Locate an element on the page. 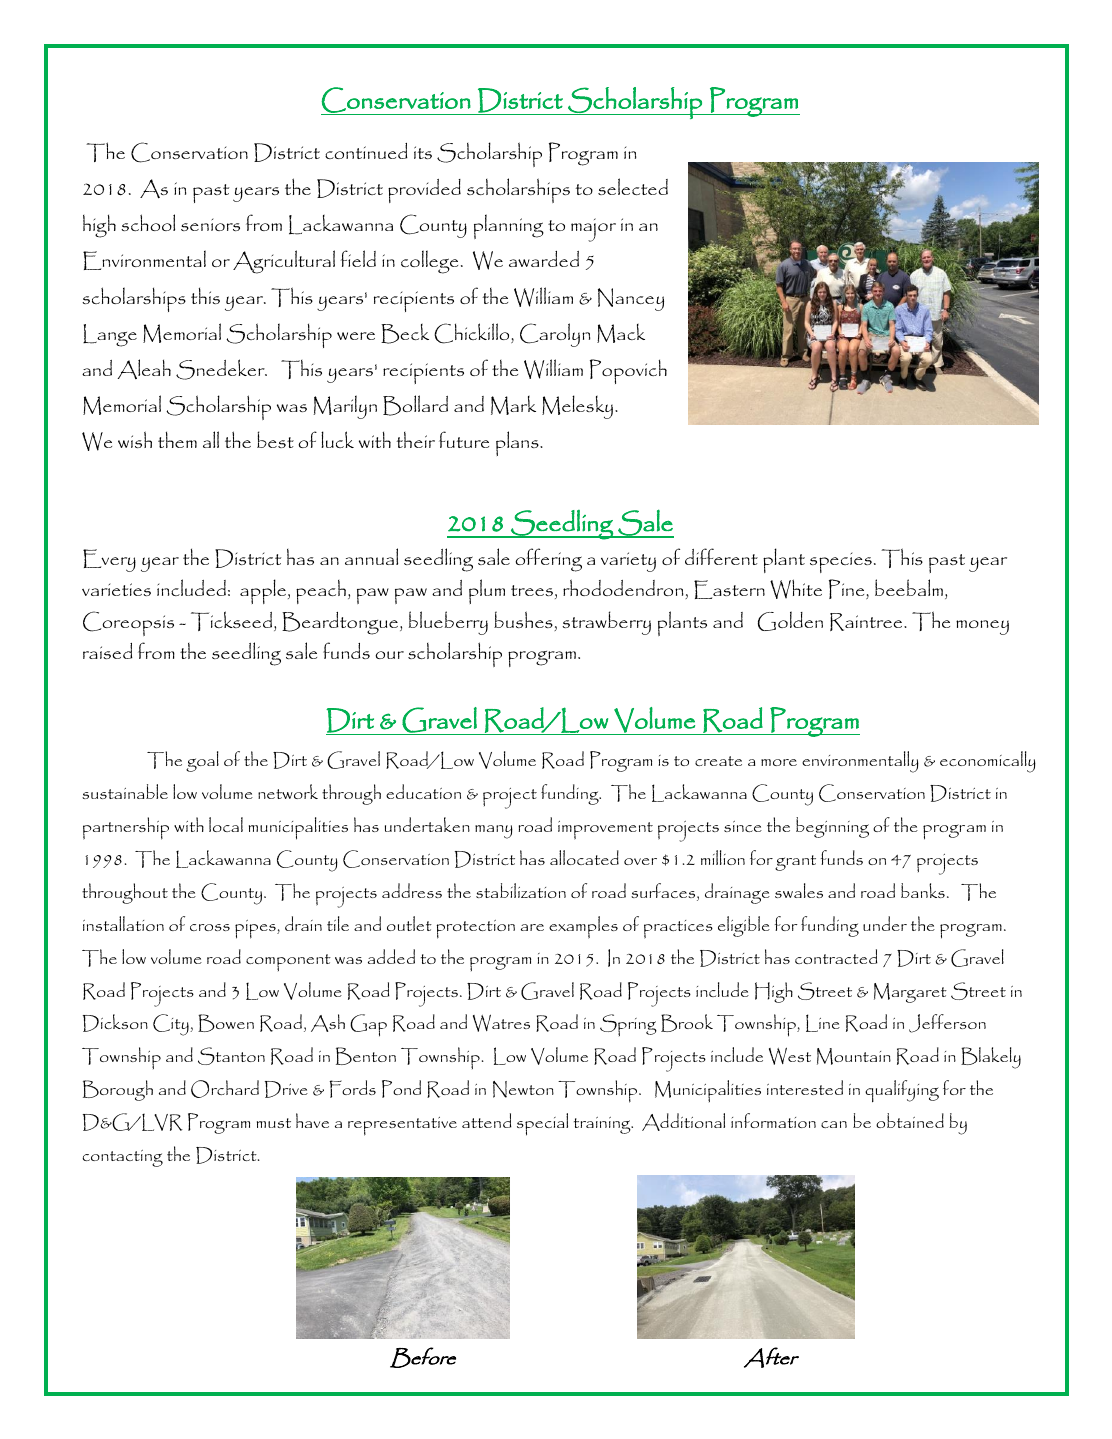 The width and height of the page is (1112, 1439). must is located at coordinates (274, 1123).
